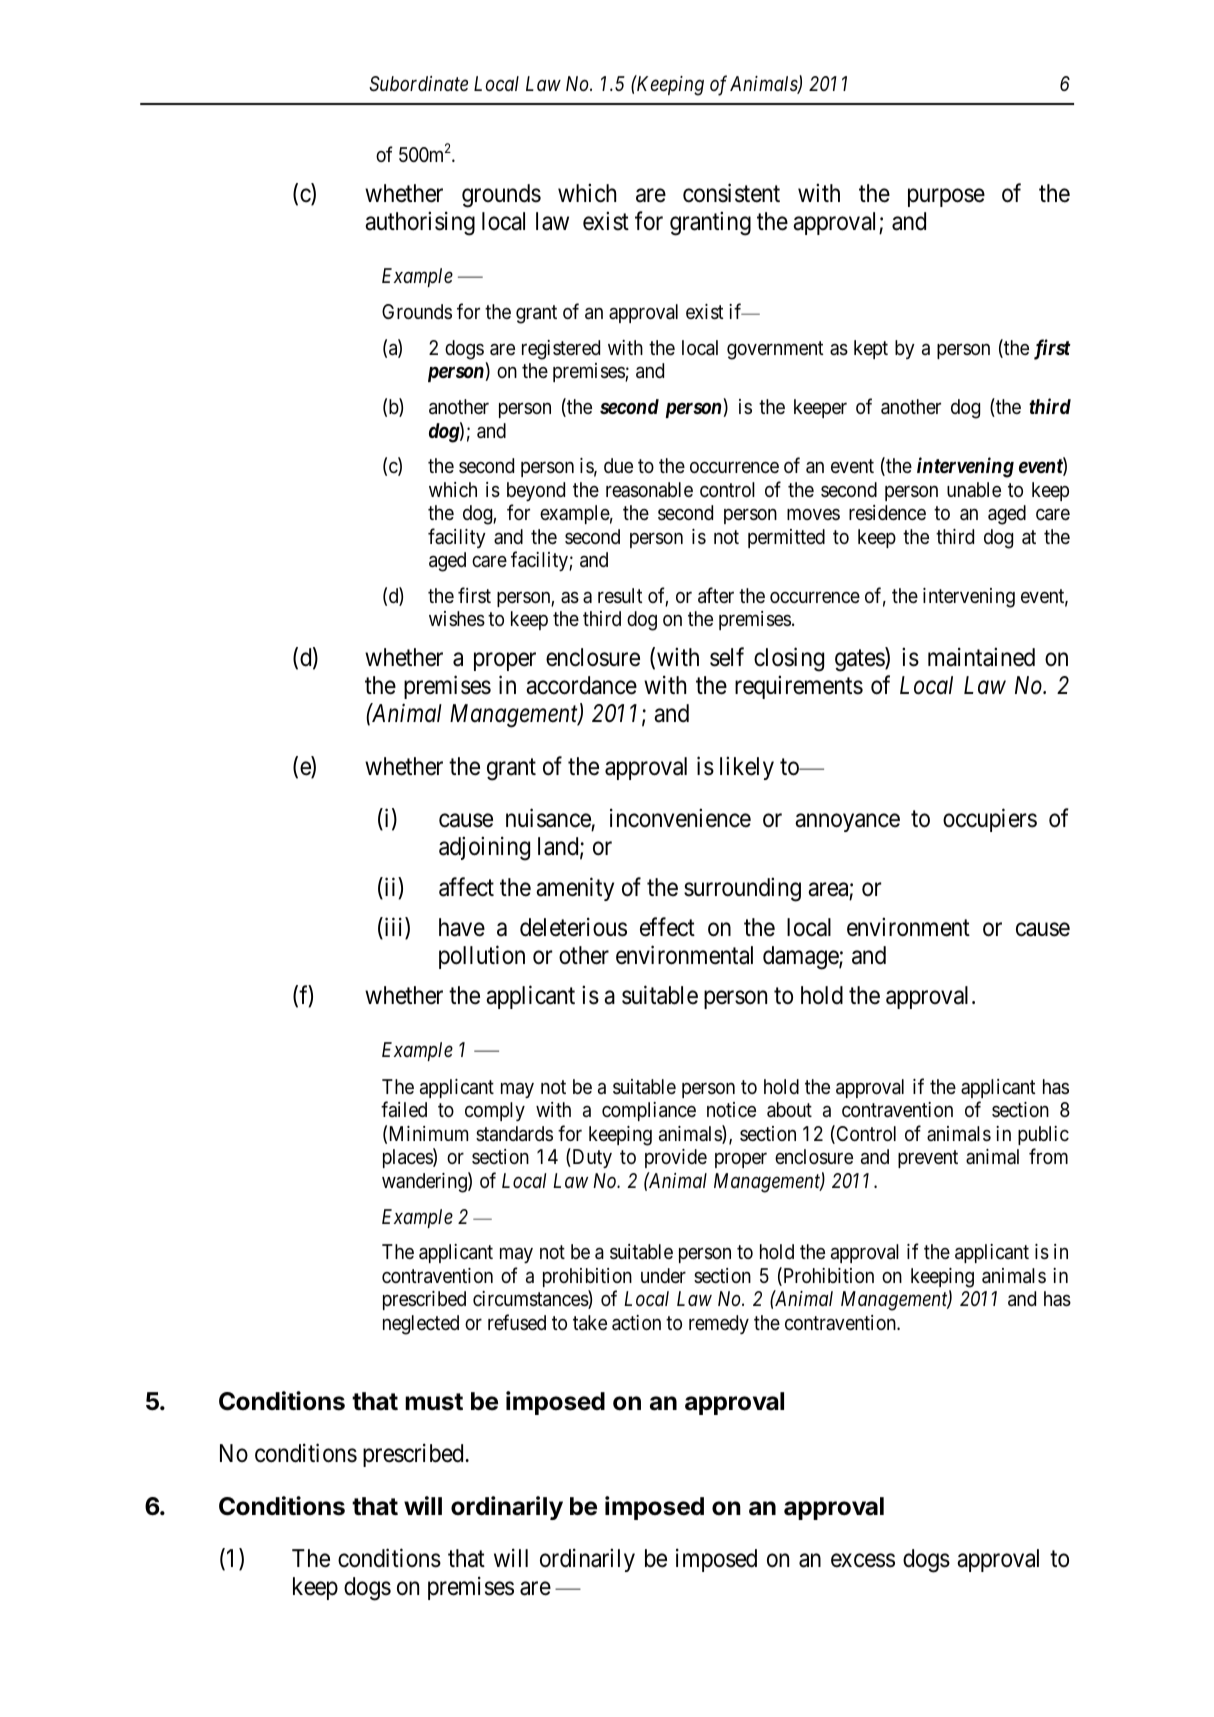 This image has width=1214, height=1717. What do you see at coordinates (434, 1402) in the image?
I see `must` at bounding box center [434, 1402].
